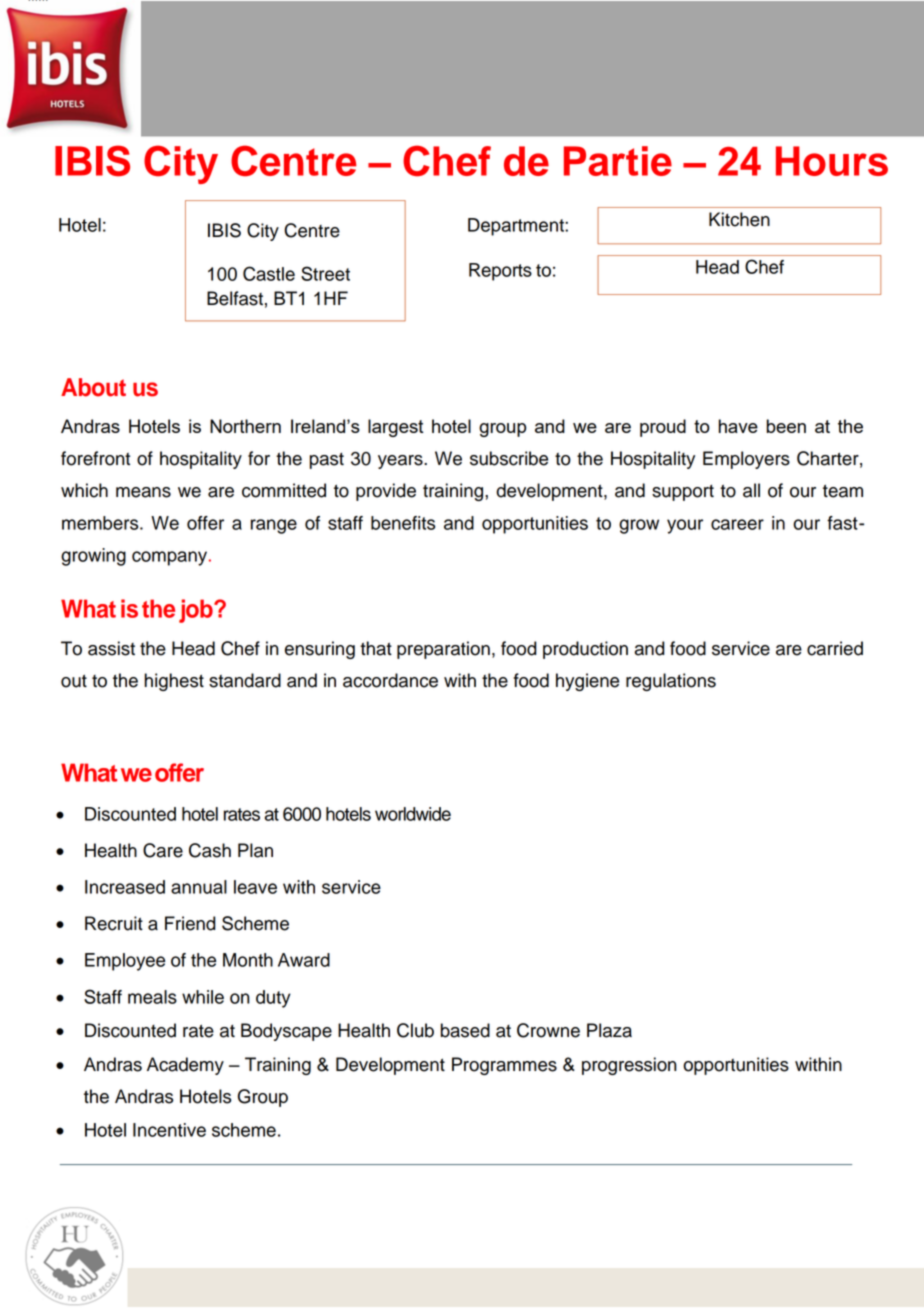  Describe the element at coordinates (500, 272) in the screenshot. I see `Reports` at that location.
